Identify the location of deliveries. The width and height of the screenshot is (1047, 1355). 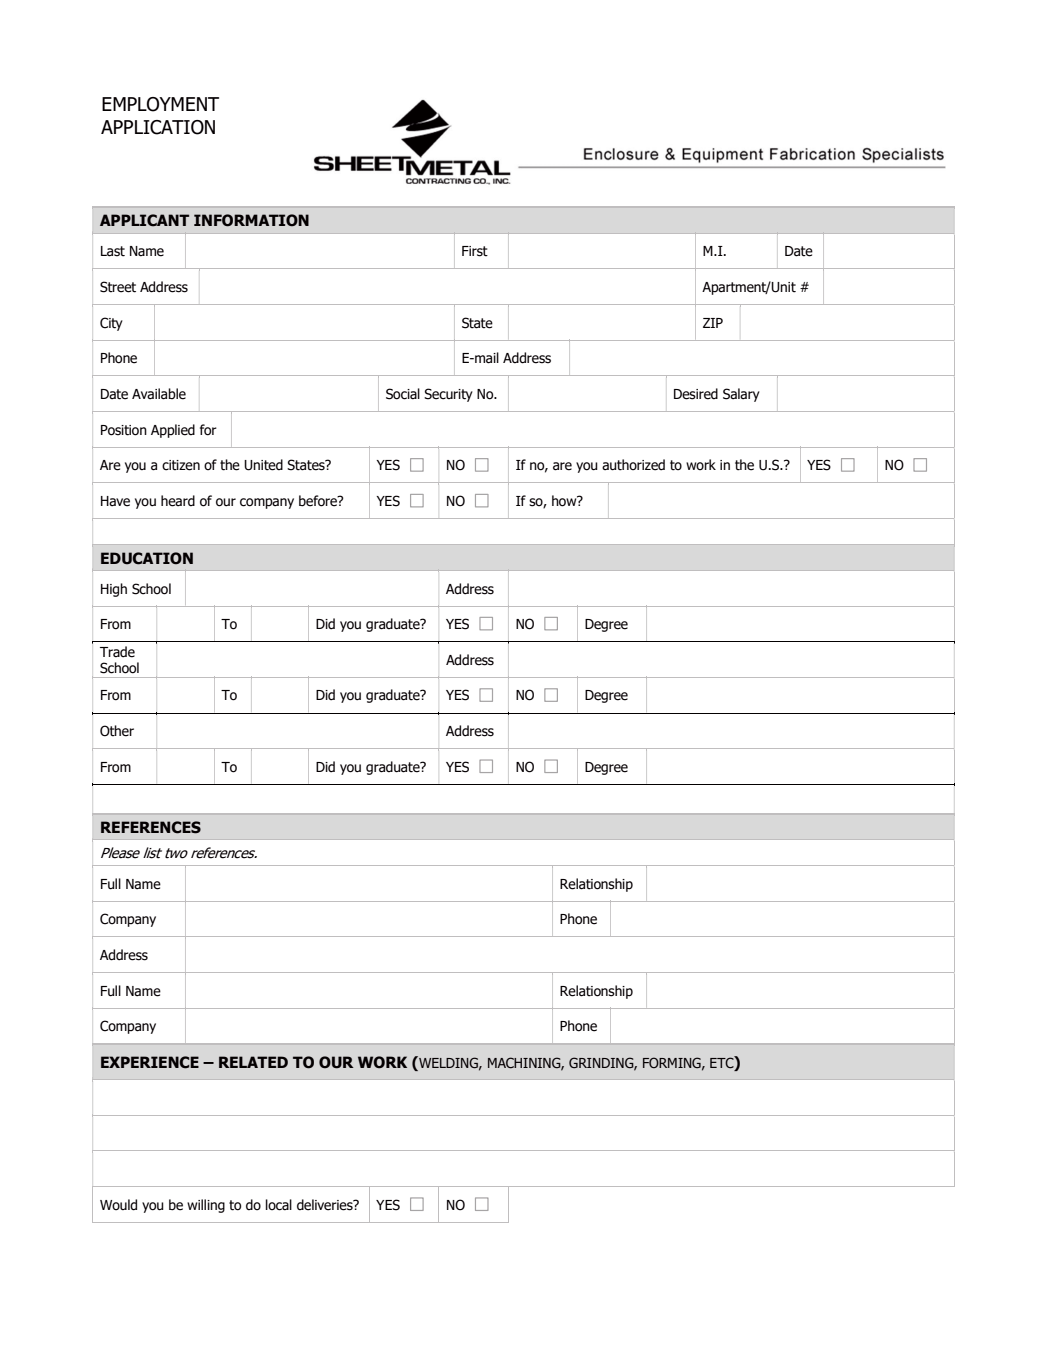
(326, 1205).
